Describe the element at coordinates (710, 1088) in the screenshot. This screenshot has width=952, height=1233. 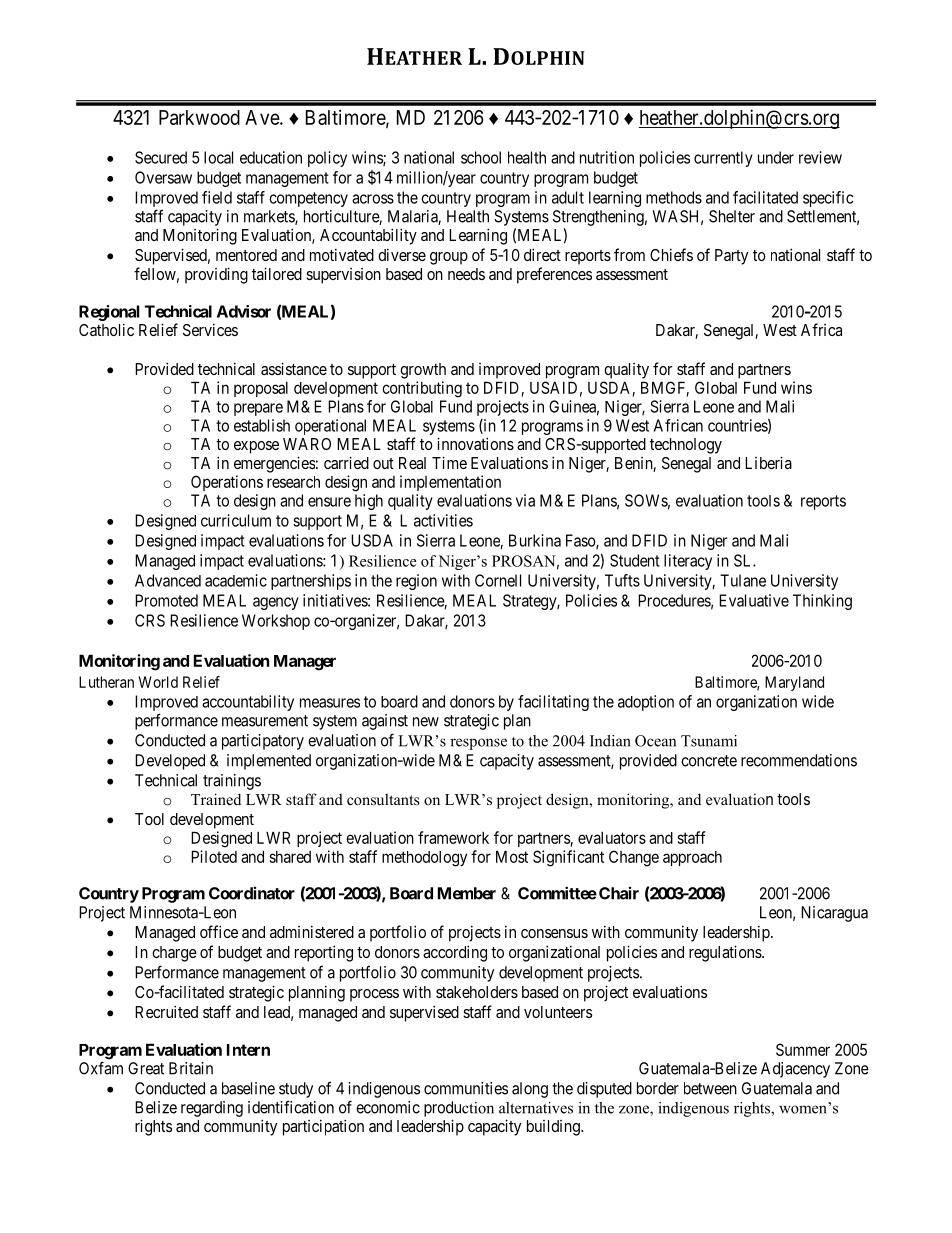
I see `between` at that location.
